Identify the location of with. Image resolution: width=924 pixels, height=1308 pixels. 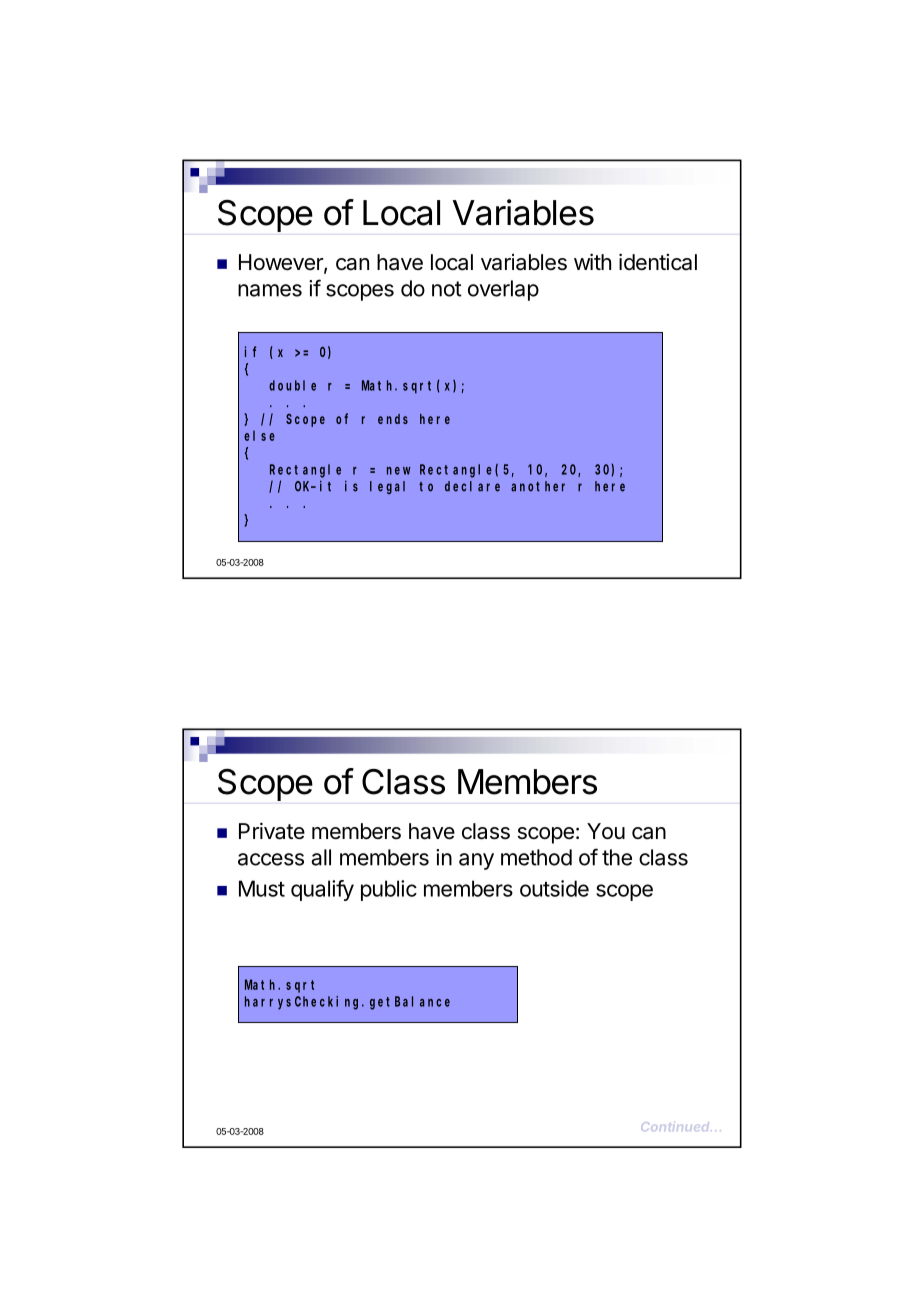
(592, 261).
